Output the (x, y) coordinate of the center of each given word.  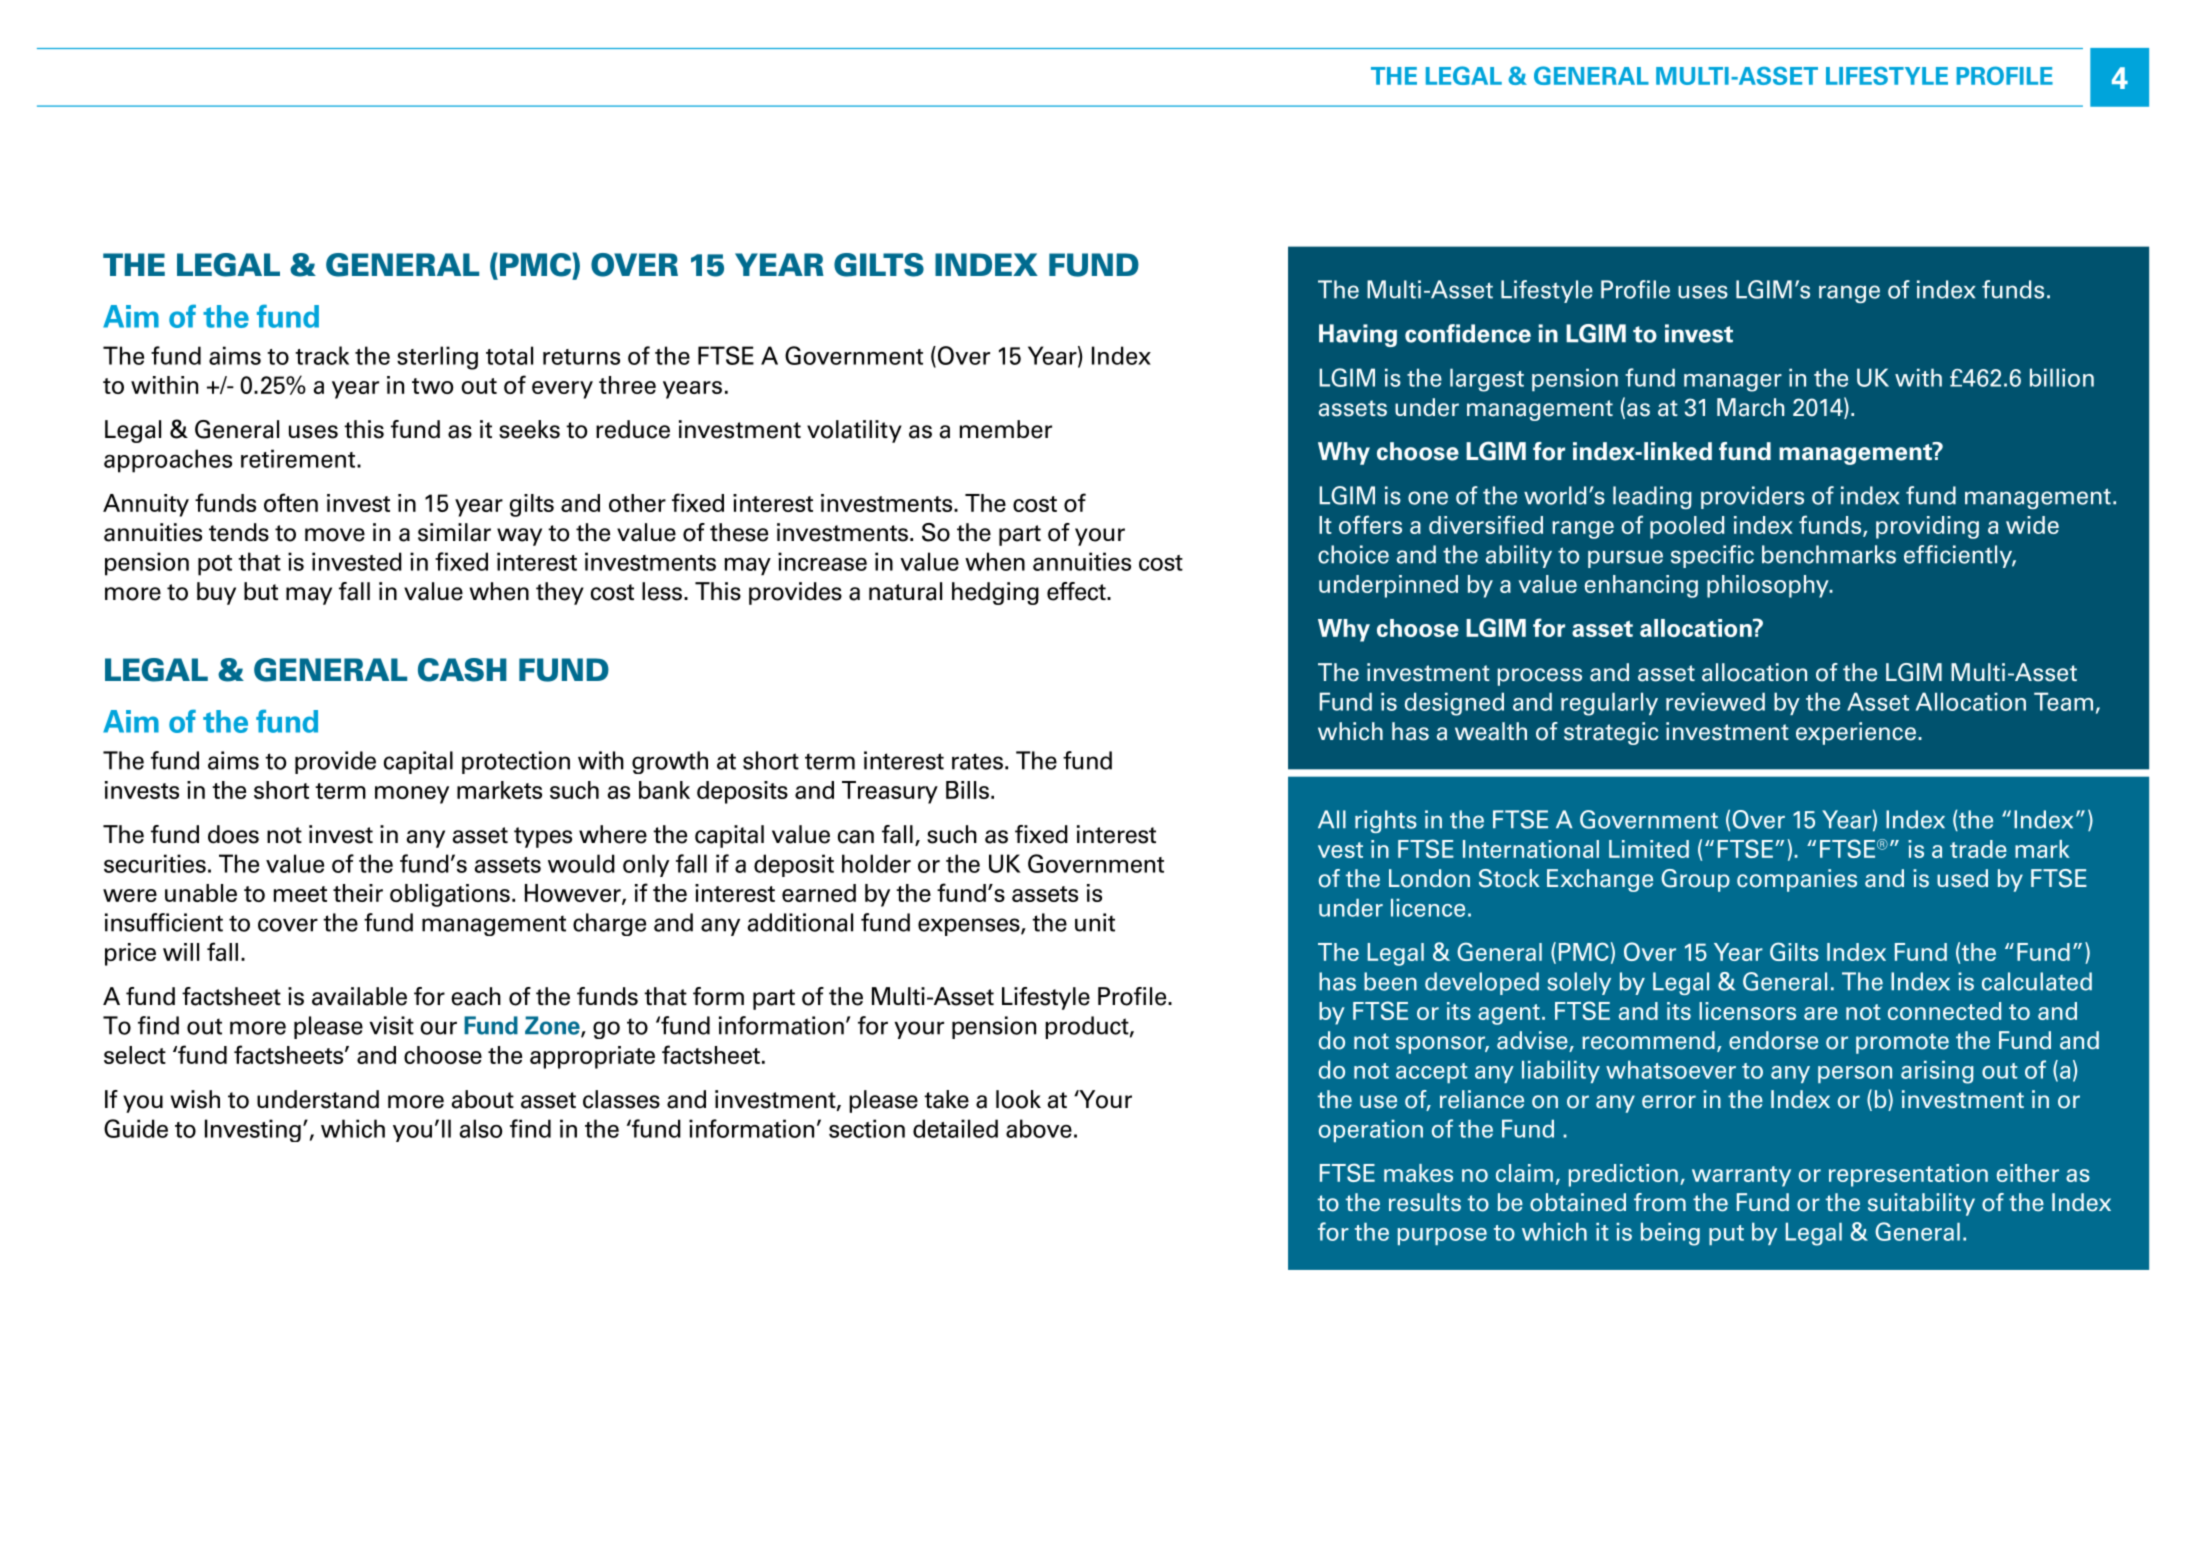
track (322, 355)
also (481, 1128)
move (335, 535)
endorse (1773, 1040)
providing (1927, 527)
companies (1797, 880)
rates (977, 761)
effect (1077, 591)
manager (1733, 383)
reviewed (1715, 701)
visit (391, 1025)
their (358, 893)
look (1018, 1099)
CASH (462, 670)
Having (1358, 335)
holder (876, 863)
